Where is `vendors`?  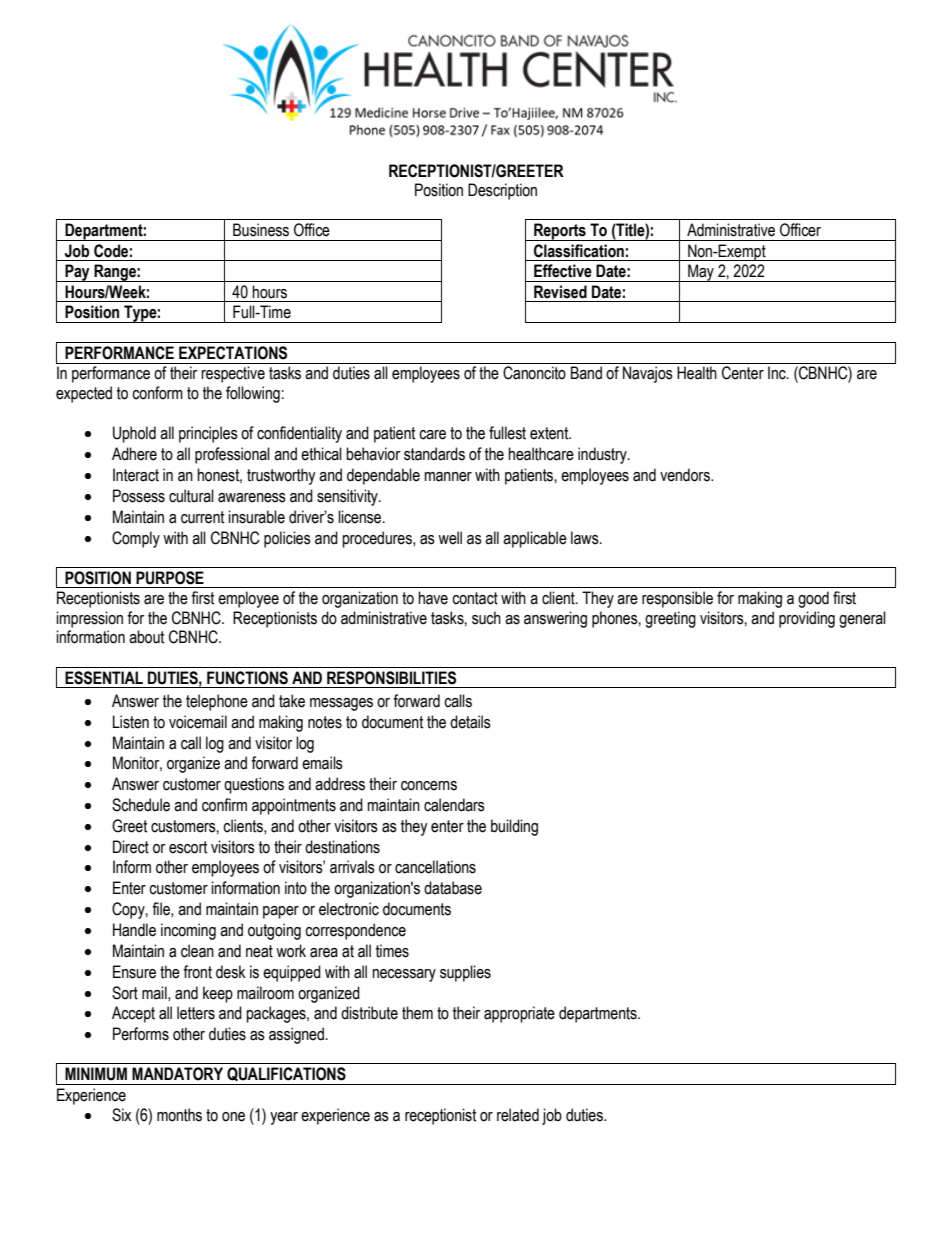
vendors is located at coordinates (686, 475).
